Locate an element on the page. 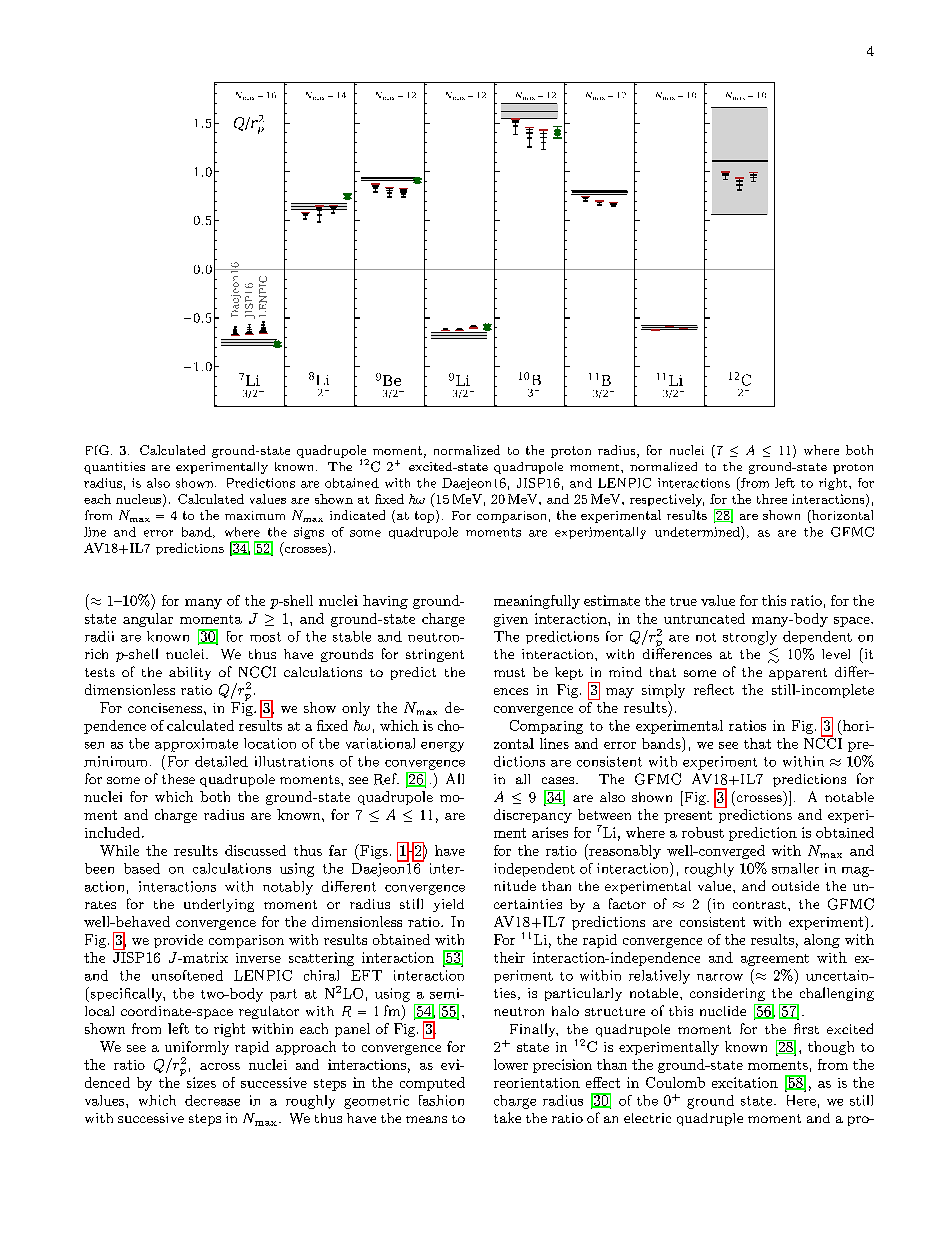 The height and width of the image is (1233, 952). discrepancy is located at coordinates (533, 816).
